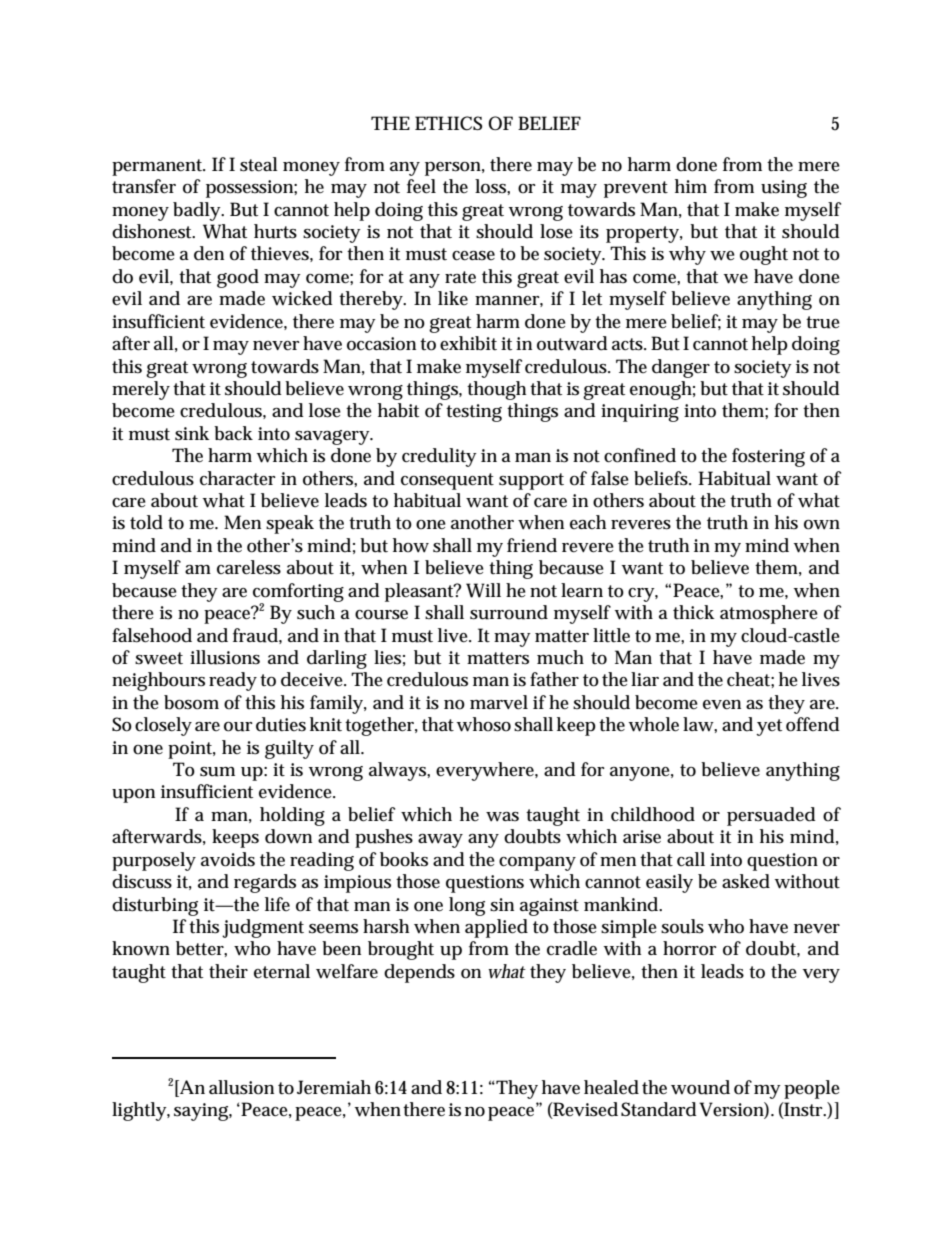 The width and height of the screenshot is (952, 1233). I want to click on Jeremiah, so click(334, 1087).
